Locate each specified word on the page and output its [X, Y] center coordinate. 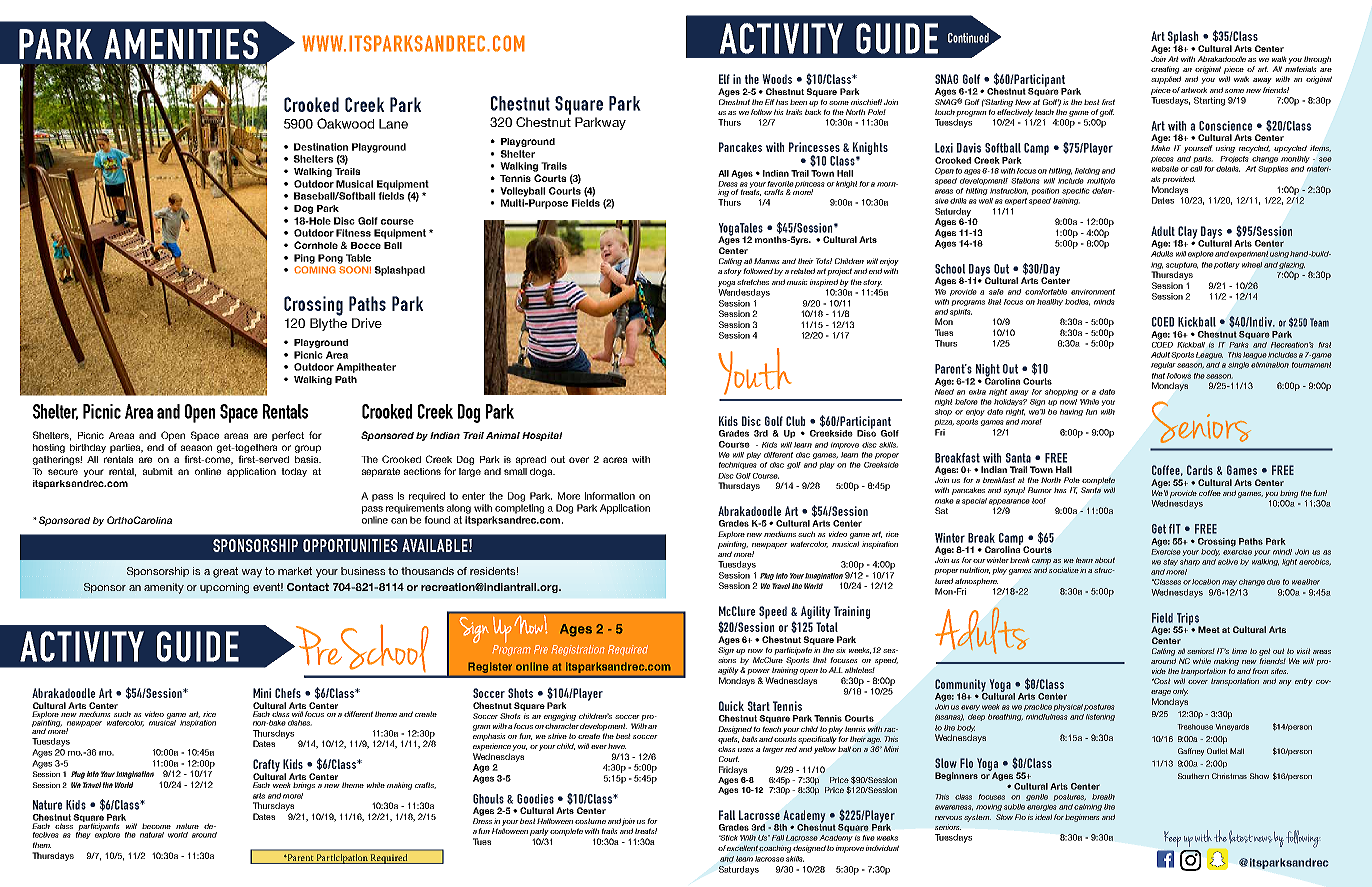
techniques [738, 465]
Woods [777, 79]
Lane [393, 124]
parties [126, 448]
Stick [728, 838]
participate [793, 651]
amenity [164, 588]
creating [1165, 70]
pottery [1227, 265]
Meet [1209, 629]
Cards [1200, 470]
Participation [342, 859]
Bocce [366, 245]
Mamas [767, 261]
